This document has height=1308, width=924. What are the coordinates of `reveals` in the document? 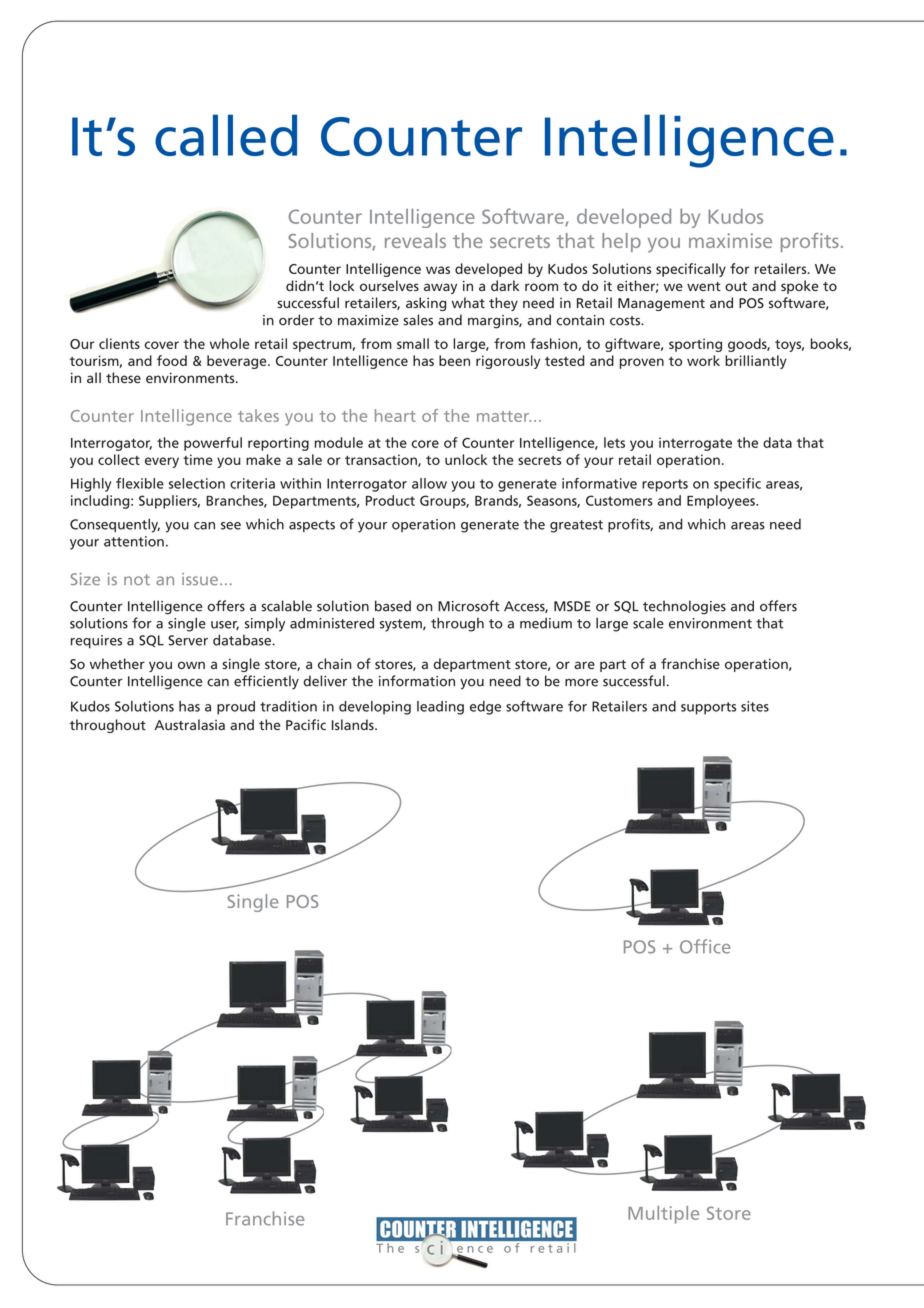 It's located at (415, 240).
